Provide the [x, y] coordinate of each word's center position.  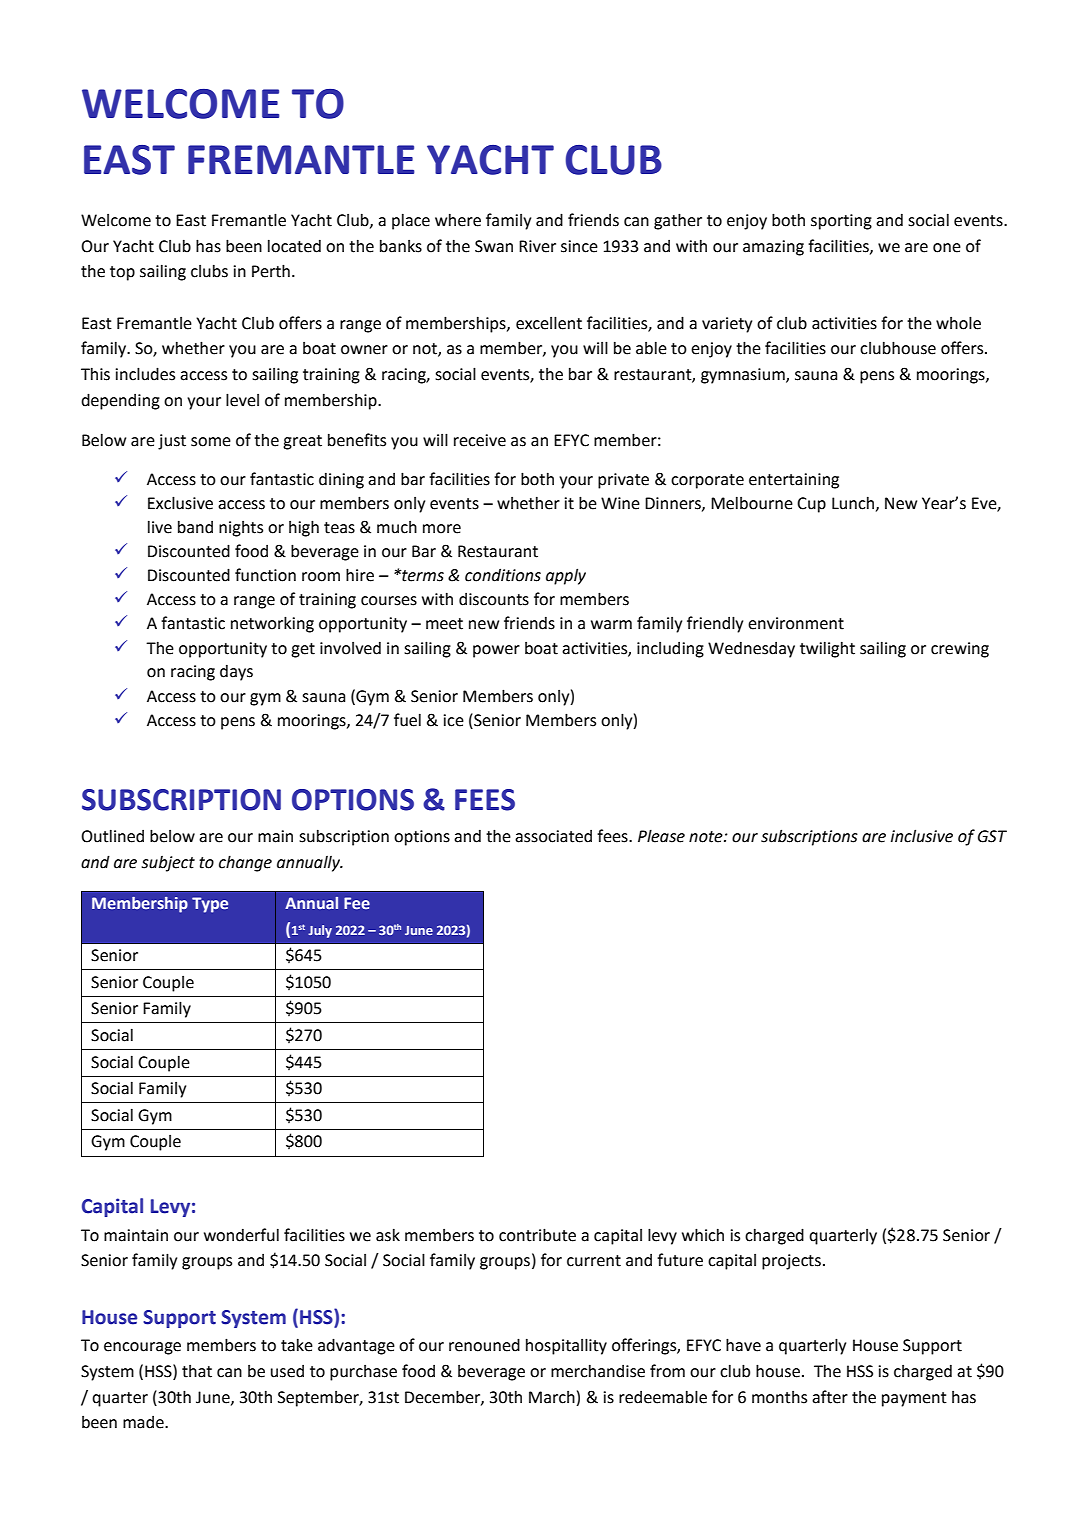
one [947, 248]
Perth [271, 271]
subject [168, 864]
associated [553, 836]
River [537, 246]
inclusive [922, 836]
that [197, 1371]
